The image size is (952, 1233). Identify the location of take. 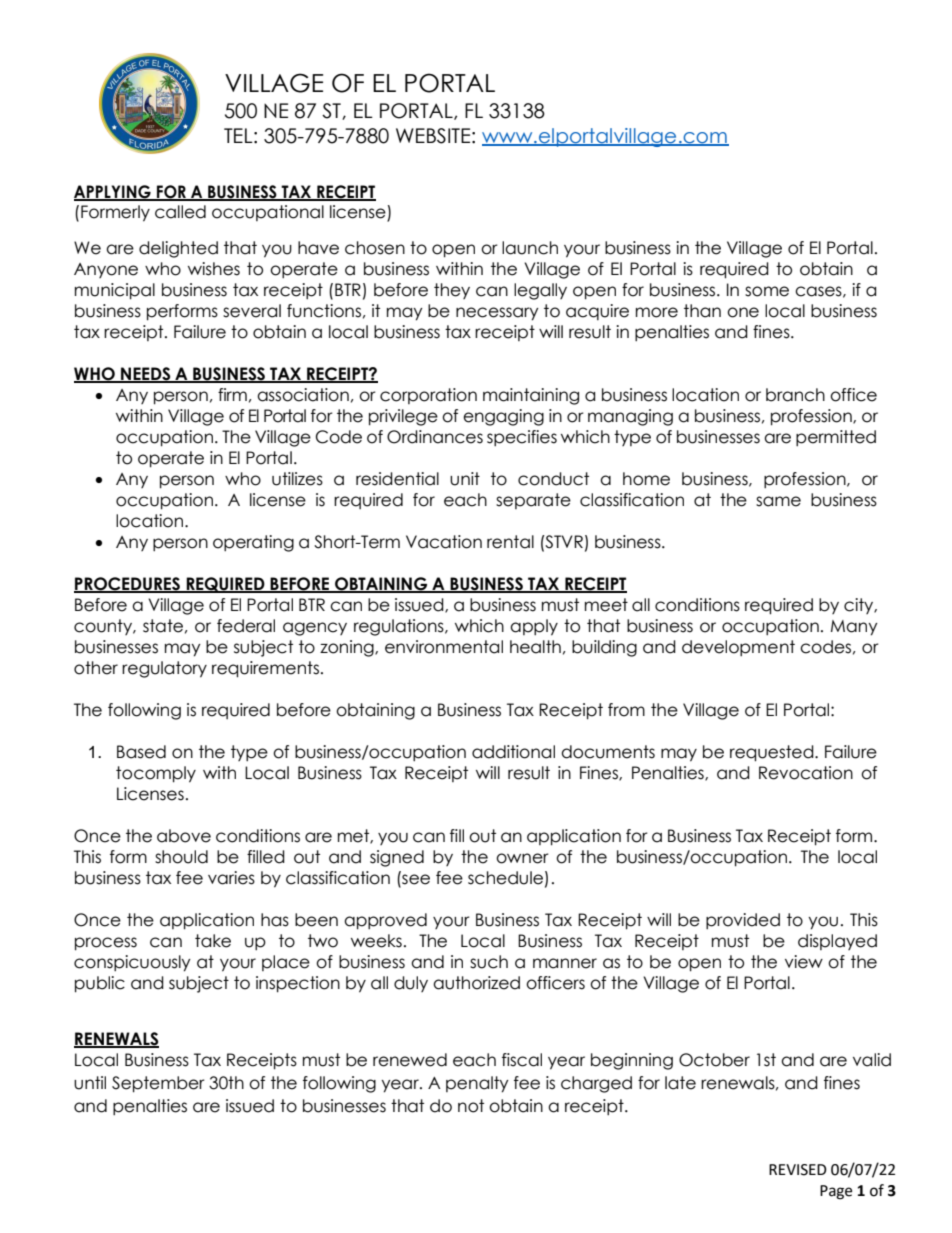
(213, 941).
